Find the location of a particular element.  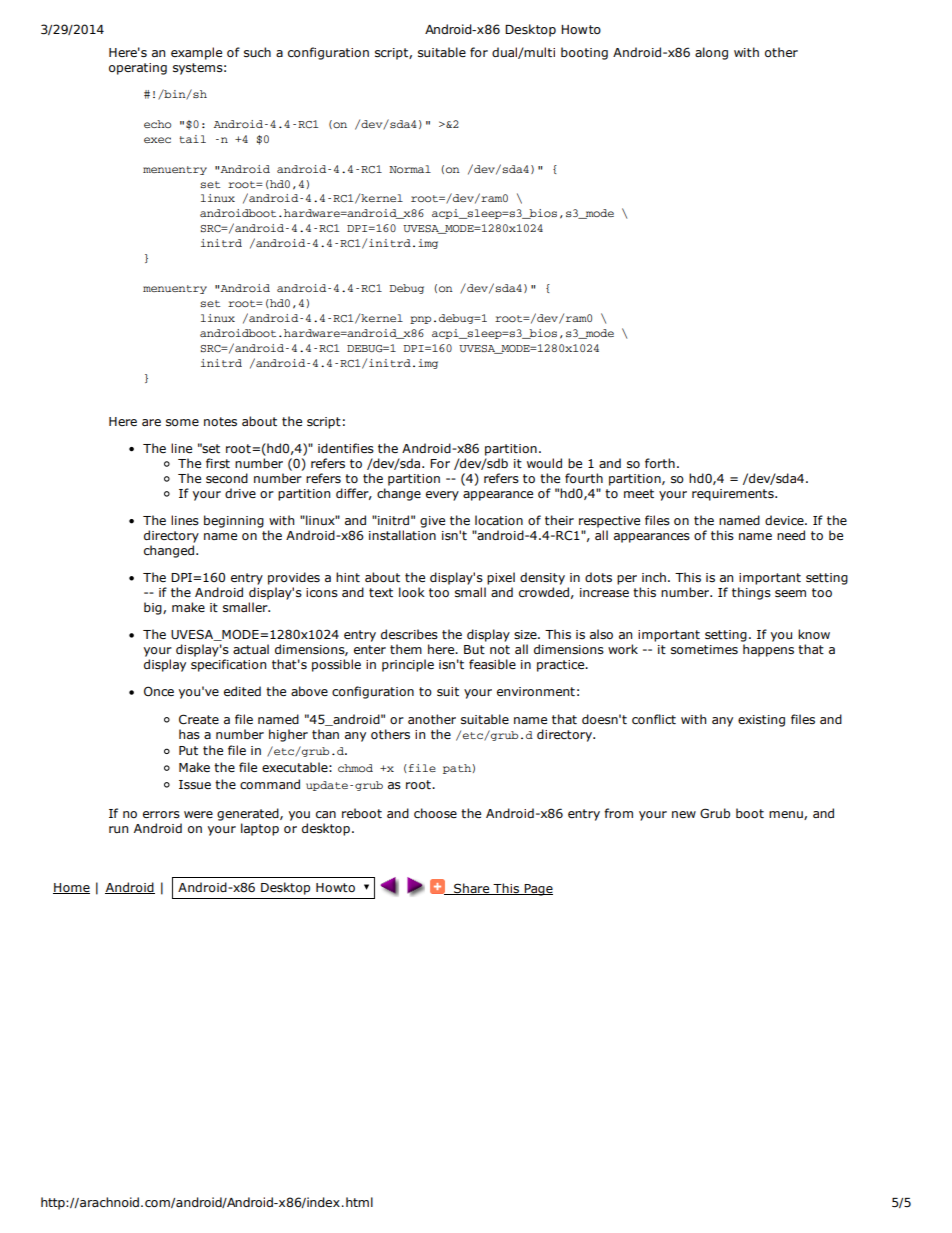

such is located at coordinates (257, 52).
